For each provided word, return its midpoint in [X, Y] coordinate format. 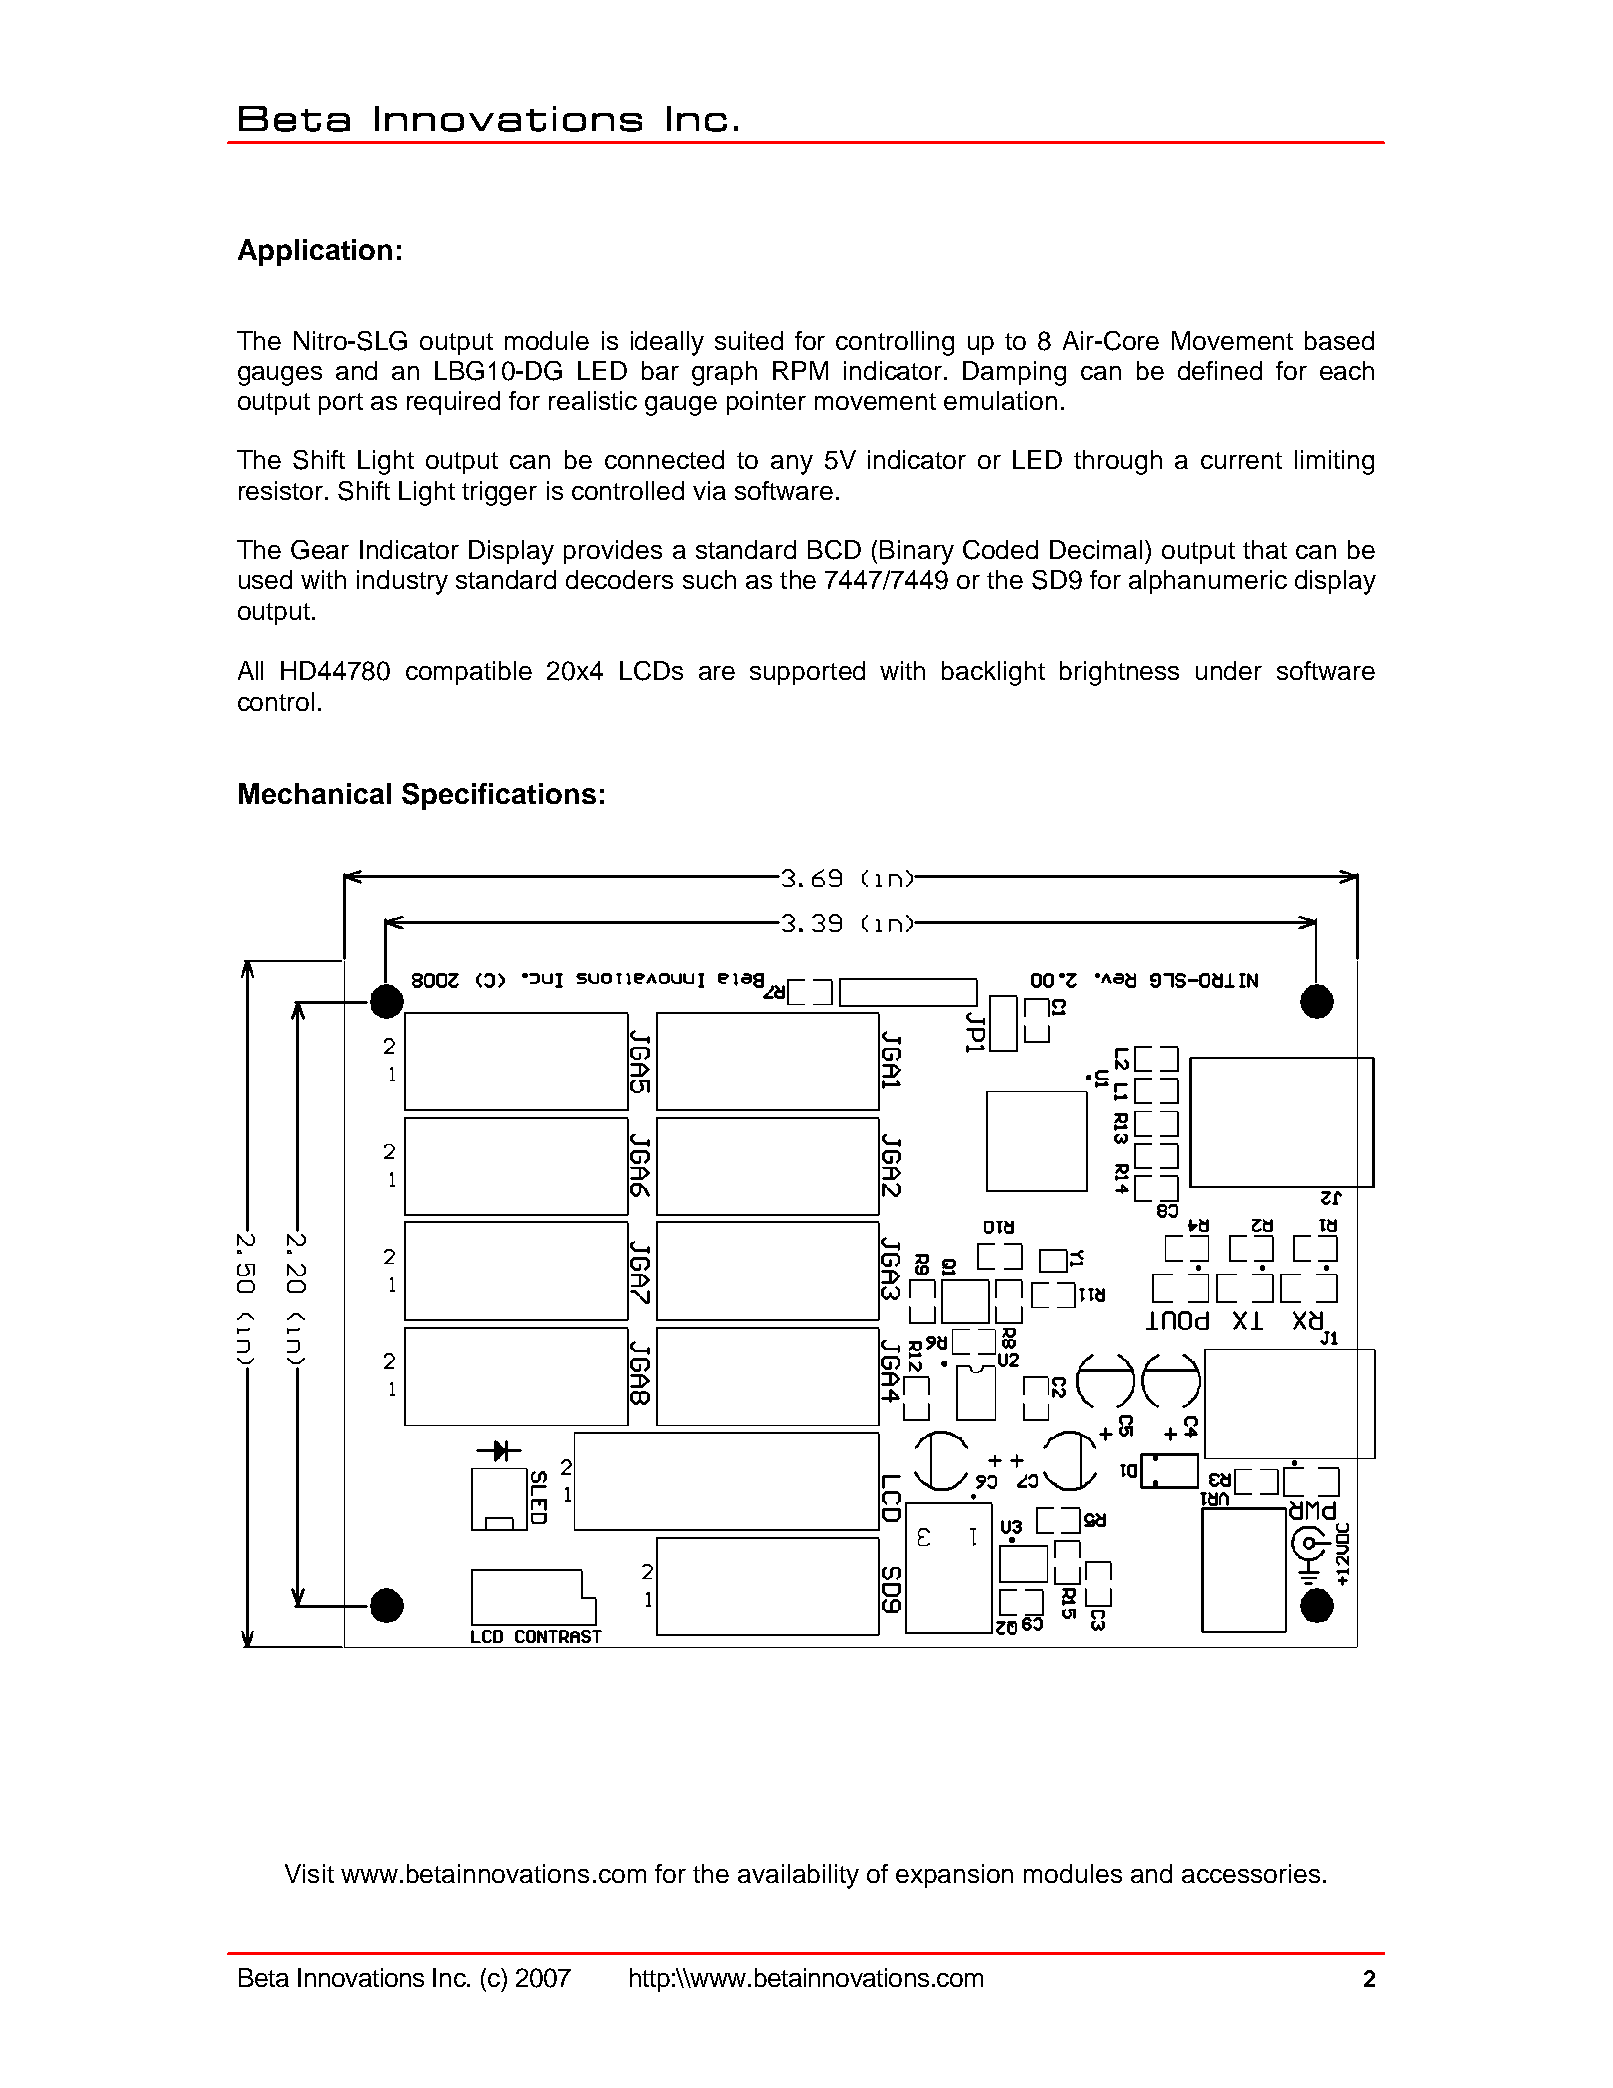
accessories [1251, 1873]
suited [749, 340]
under [1229, 670]
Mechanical [315, 793]
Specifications [499, 796]
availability [798, 1876]
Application [315, 252]
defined [1220, 370]
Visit [309, 1873]
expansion [954, 1876]
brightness [1119, 673]
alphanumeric [1208, 582]
